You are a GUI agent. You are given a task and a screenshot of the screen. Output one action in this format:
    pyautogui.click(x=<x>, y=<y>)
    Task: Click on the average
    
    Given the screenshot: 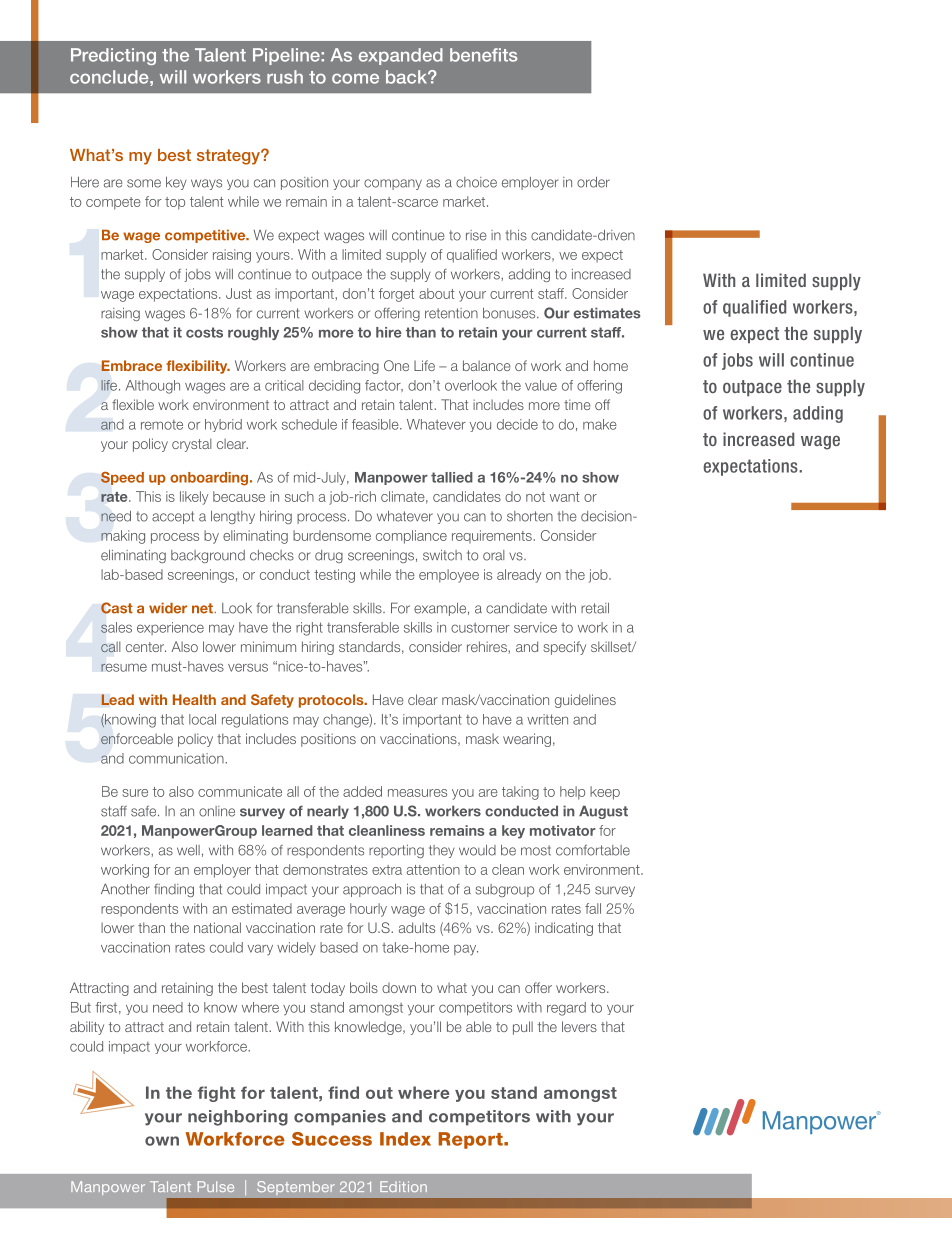 What is the action you would take?
    pyautogui.click(x=321, y=911)
